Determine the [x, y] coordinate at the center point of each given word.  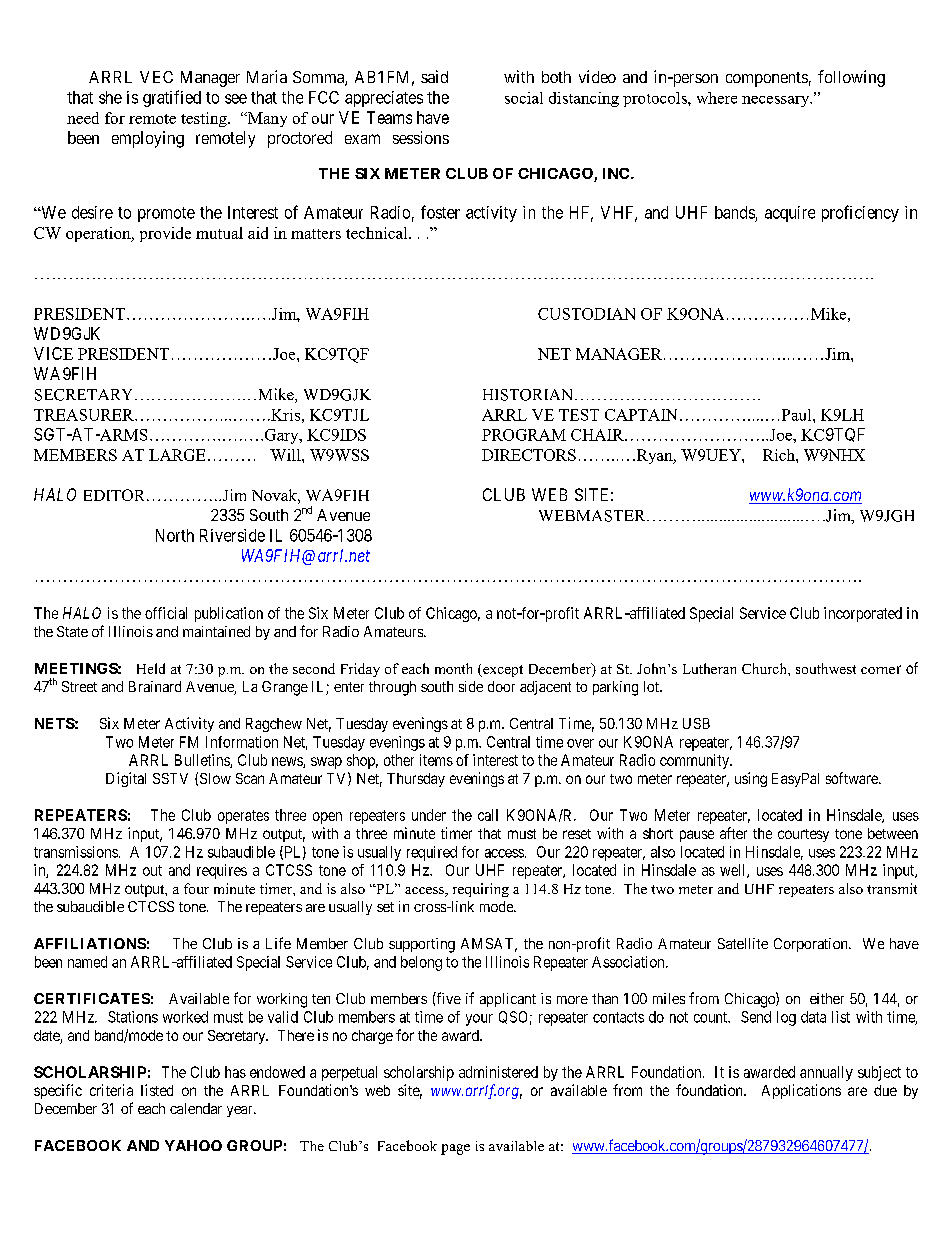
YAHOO [193, 1145]
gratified [172, 98]
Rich [780, 455]
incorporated [863, 614]
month [453, 668]
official [166, 613]
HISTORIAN [529, 395]
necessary [777, 101]
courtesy [803, 835]
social [524, 98]
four [196, 888]
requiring [481, 890]
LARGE [177, 455]
